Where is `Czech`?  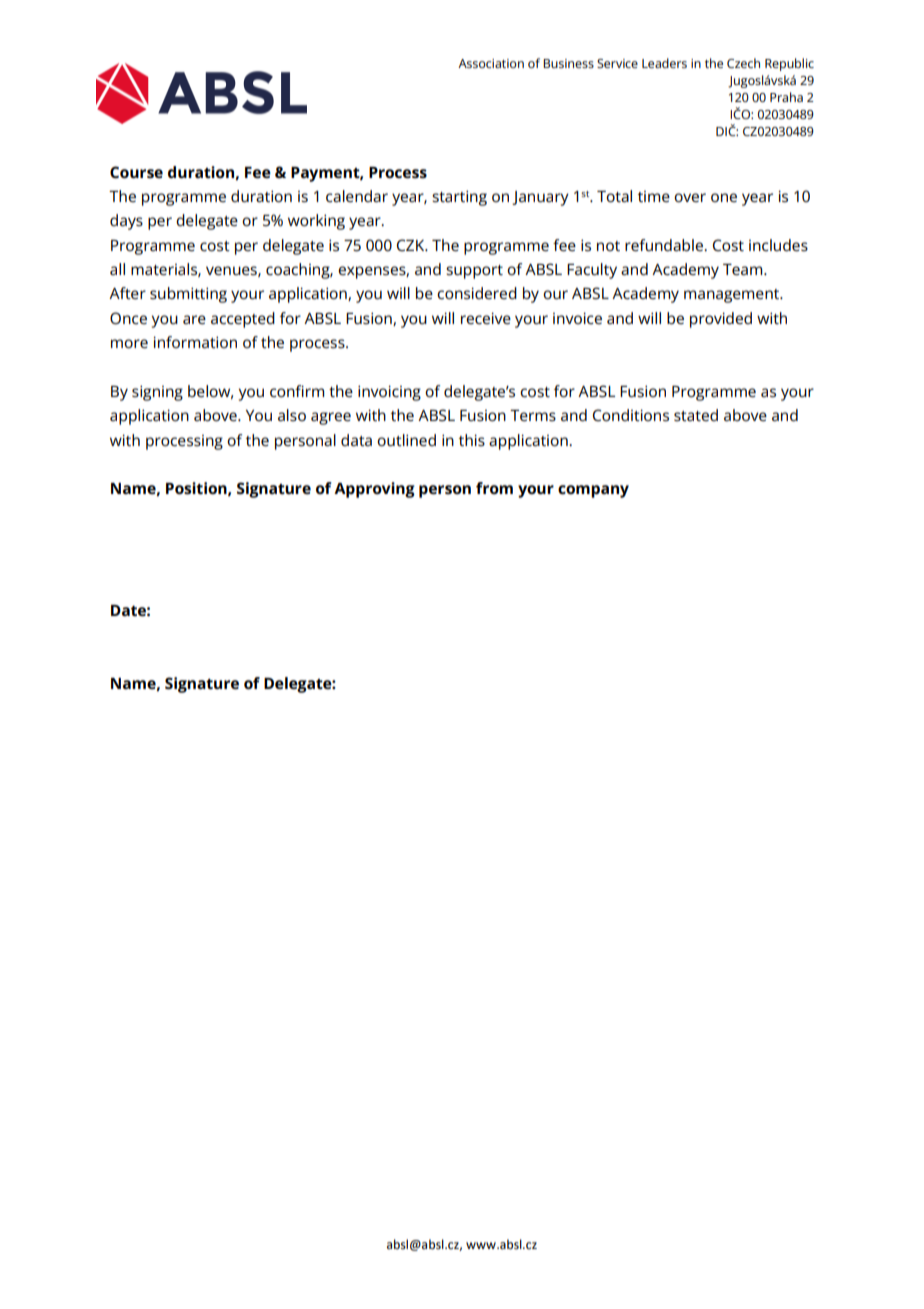
Czech is located at coordinates (743, 63).
